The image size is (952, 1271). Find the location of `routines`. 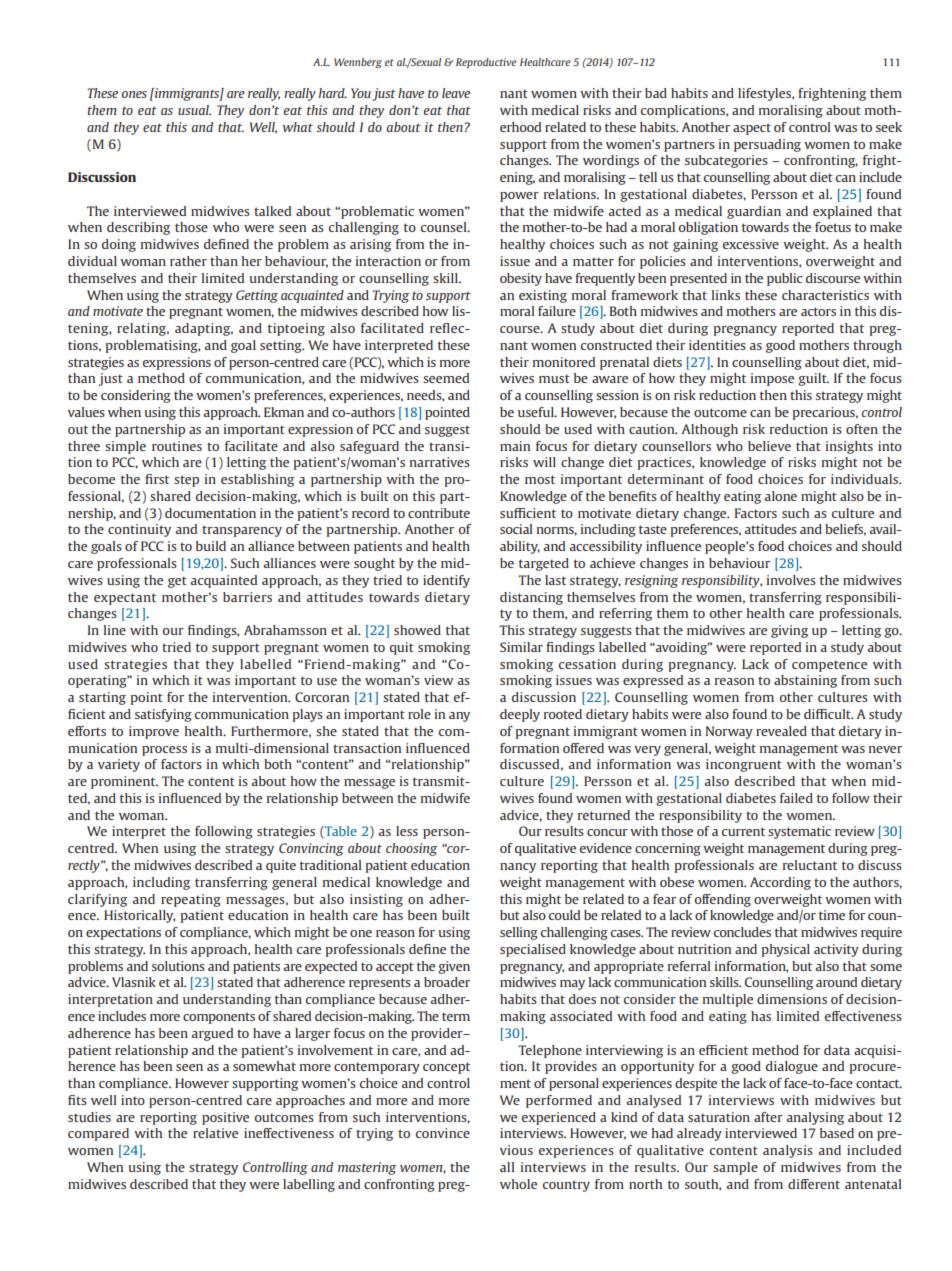

routines is located at coordinates (177, 446).
